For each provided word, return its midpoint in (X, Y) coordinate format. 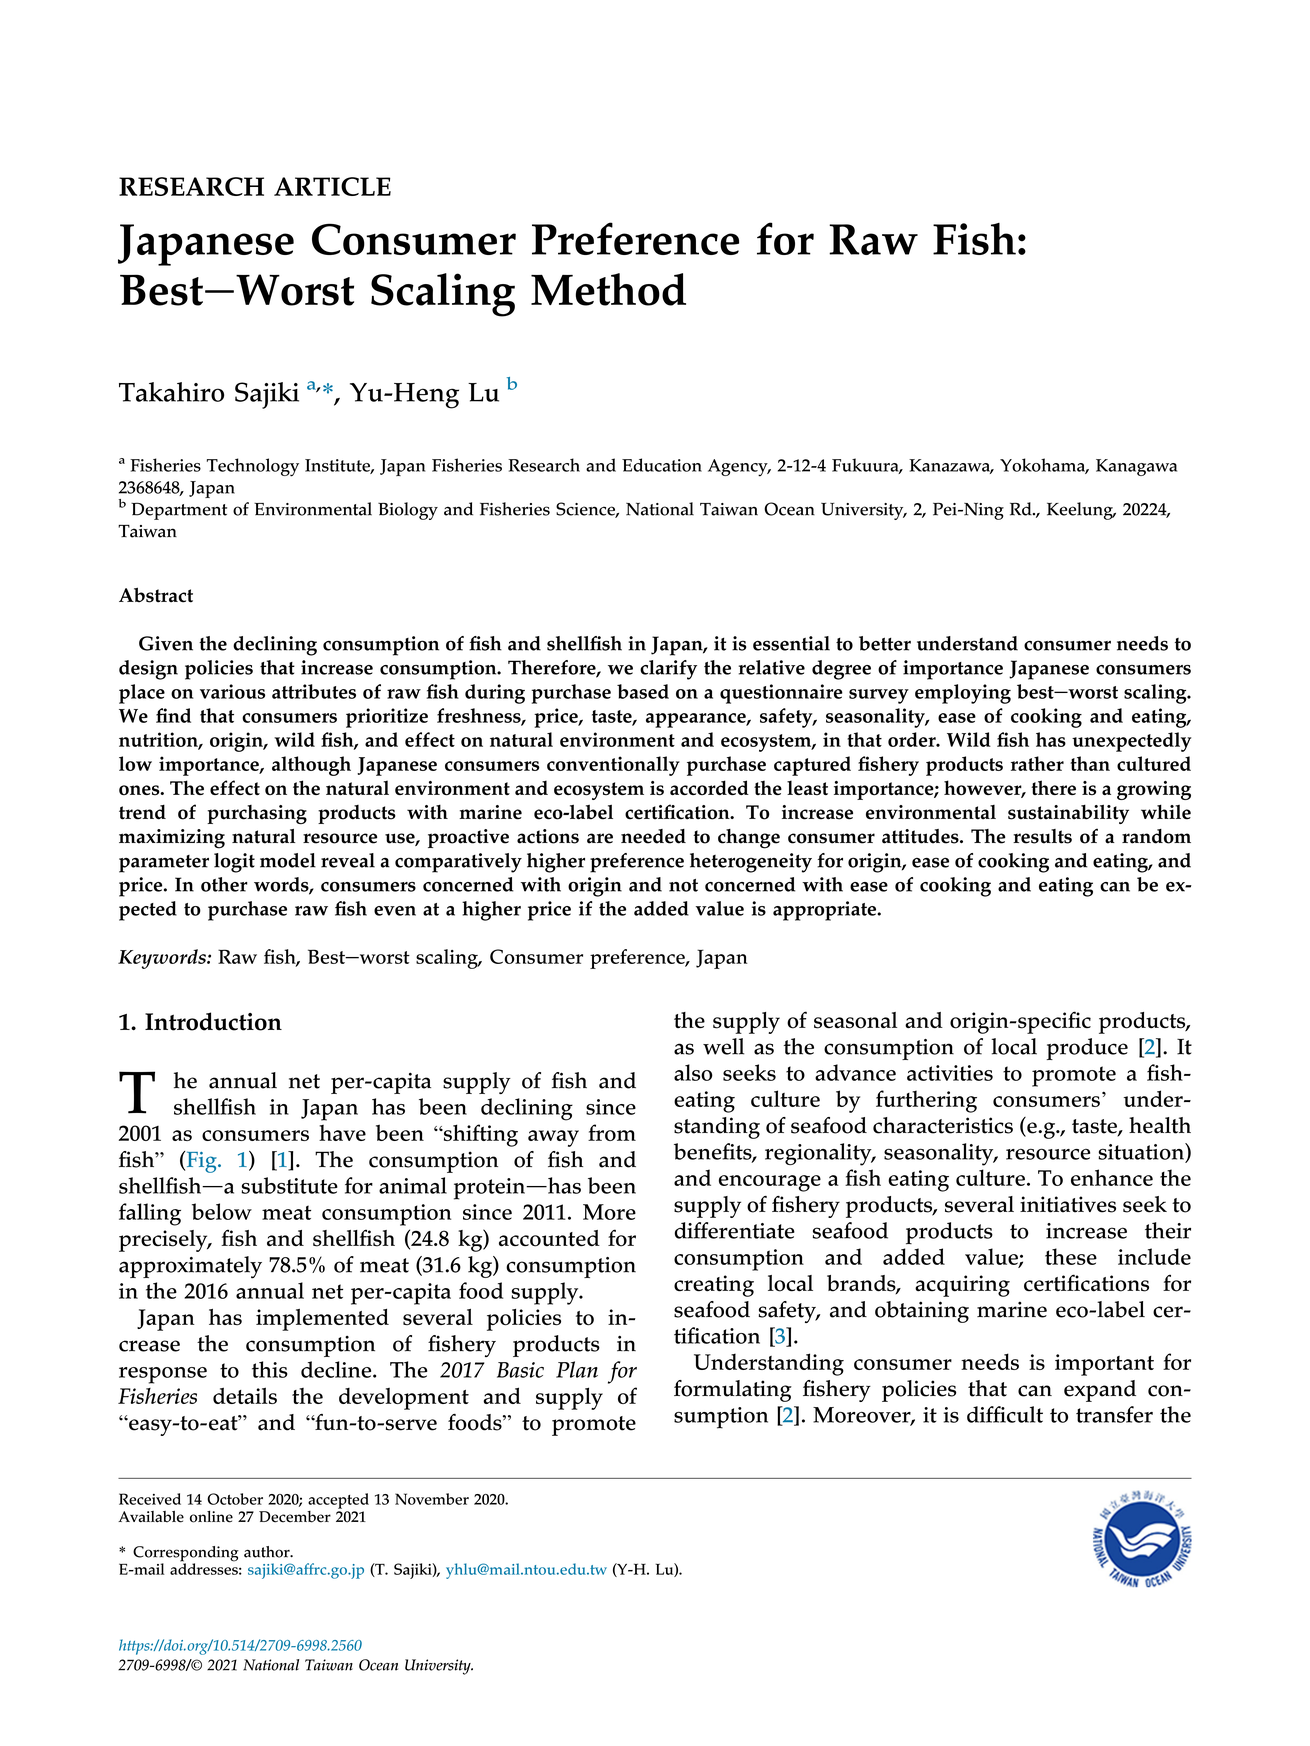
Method (608, 289)
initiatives (1068, 1204)
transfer (1114, 1414)
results (1042, 836)
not (683, 885)
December (295, 1517)
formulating (733, 1391)
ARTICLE (332, 186)
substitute (289, 1185)
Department (179, 511)
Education (662, 465)
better (885, 643)
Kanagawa (1136, 467)
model (288, 860)
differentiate (735, 1230)
